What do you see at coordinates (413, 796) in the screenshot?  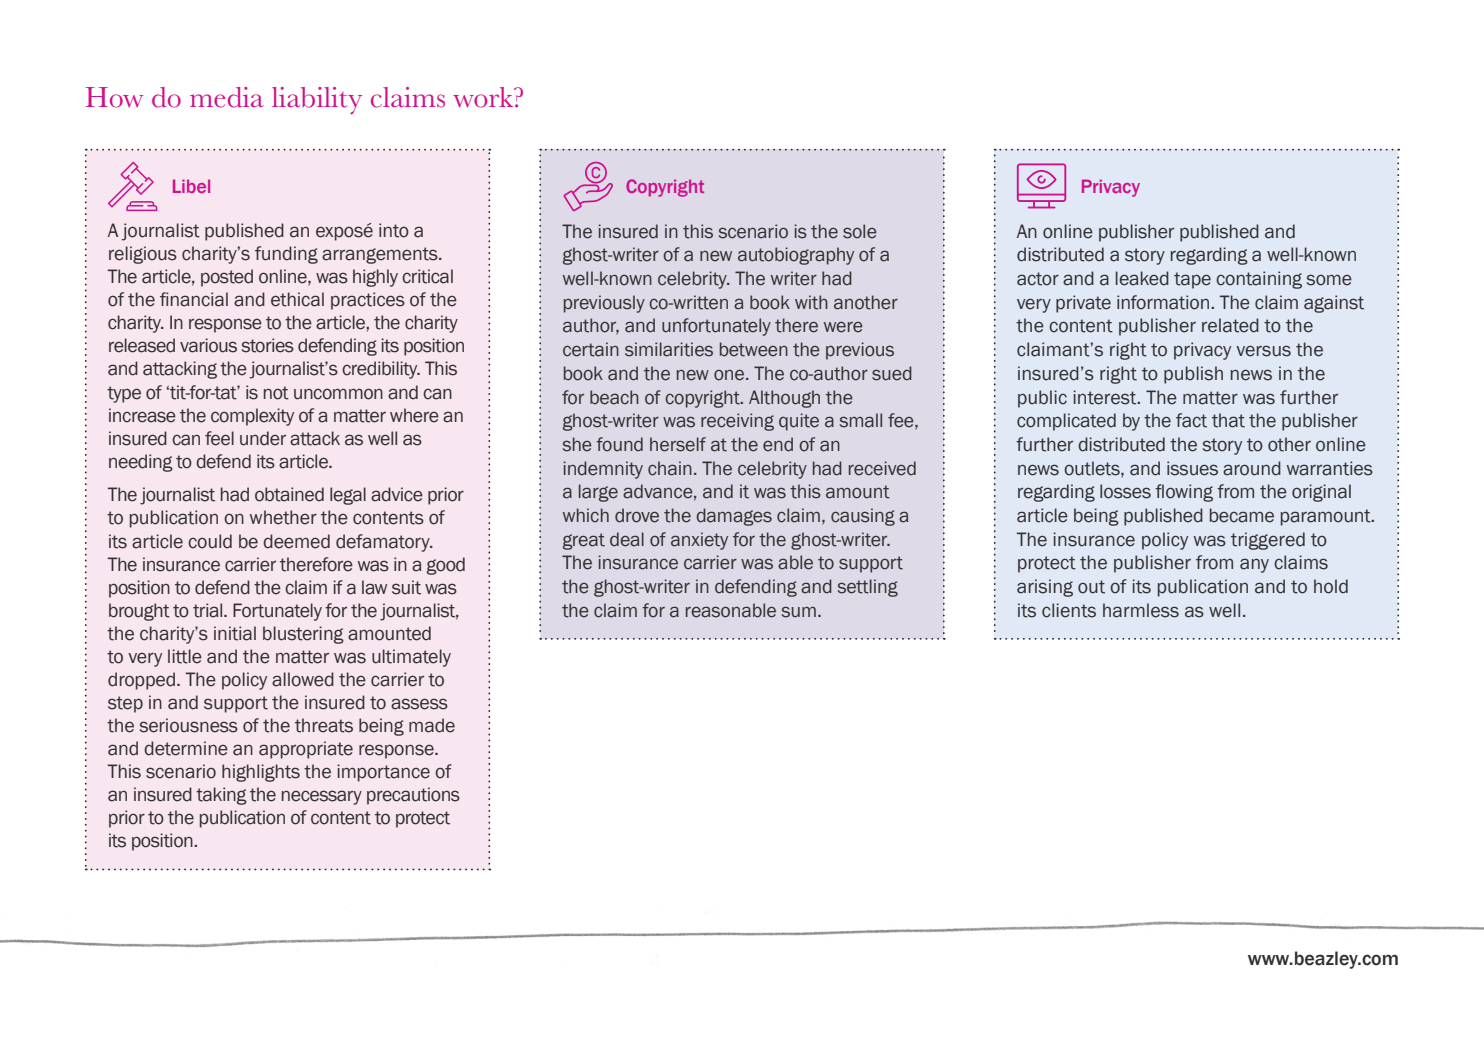 I see `precautions` at bounding box center [413, 796].
